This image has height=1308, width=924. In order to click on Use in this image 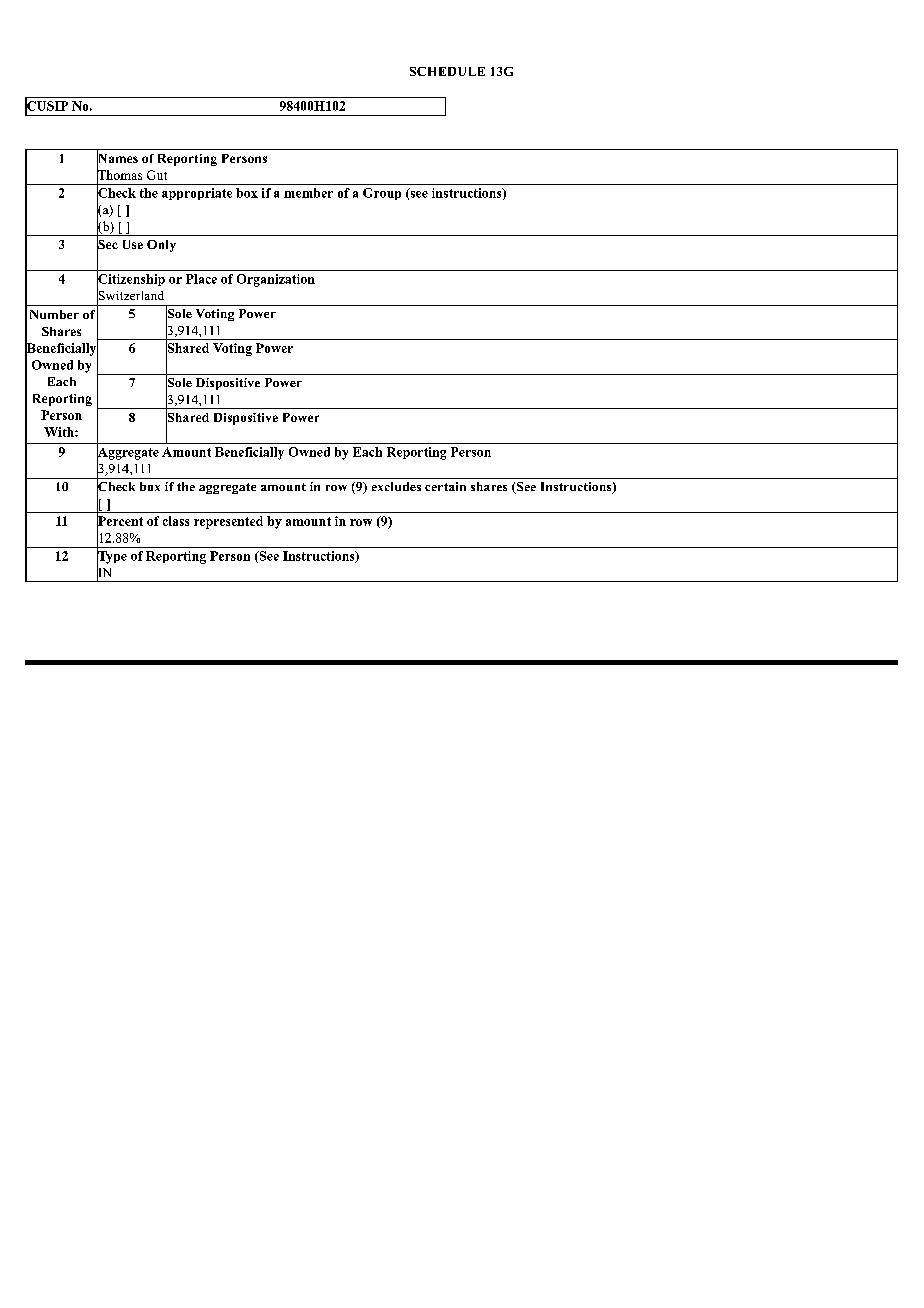, I will do `click(133, 244)`.
